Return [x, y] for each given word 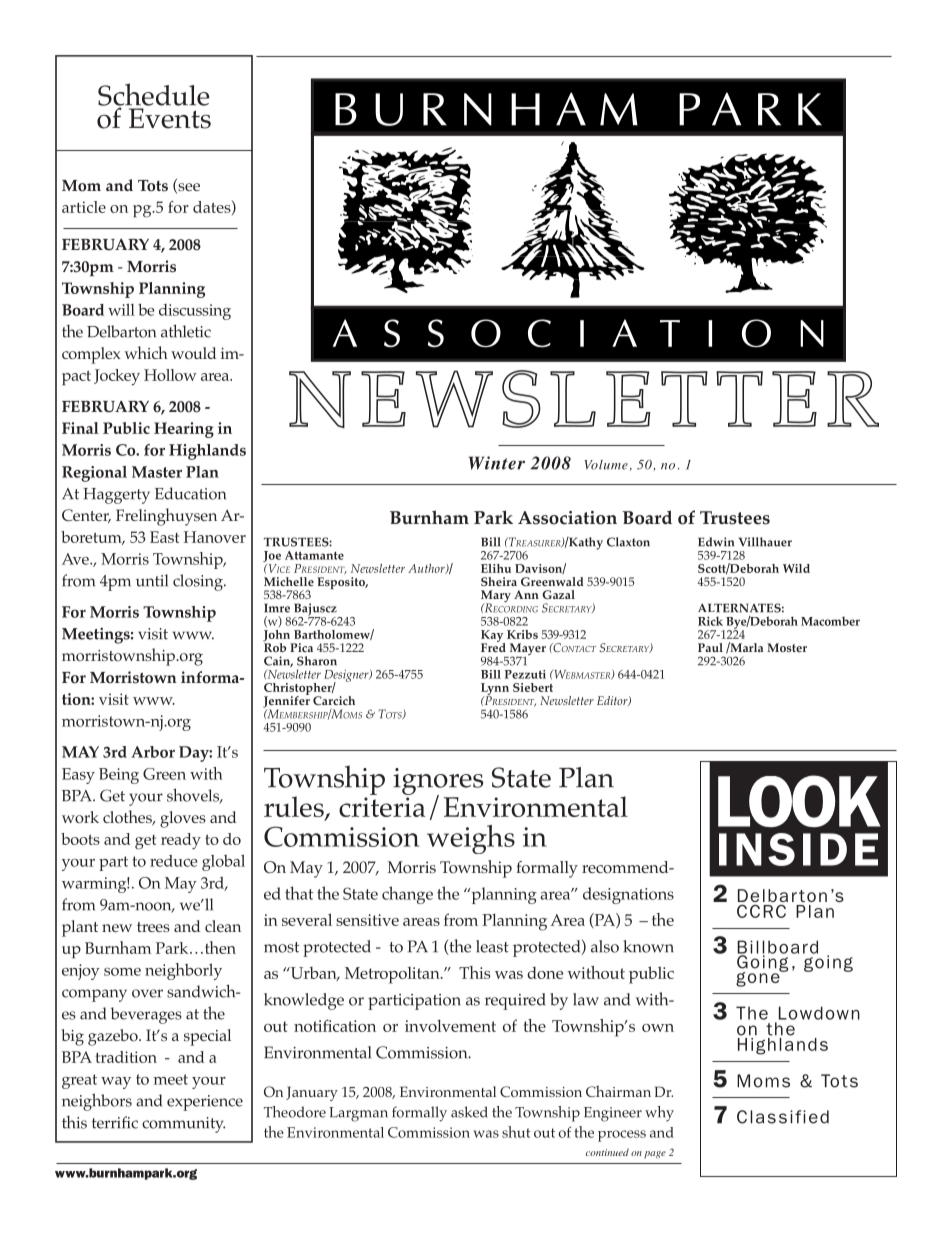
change [407, 895]
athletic [186, 331]
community [183, 1125]
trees [153, 927]
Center [86, 516]
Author [427, 569]
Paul [710, 647]
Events [170, 118]
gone [759, 978]
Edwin [716, 542]
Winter [497, 463]
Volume [606, 465]
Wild [796, 568]
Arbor [153, 752]
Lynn [495, 690]
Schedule [153, 95]
